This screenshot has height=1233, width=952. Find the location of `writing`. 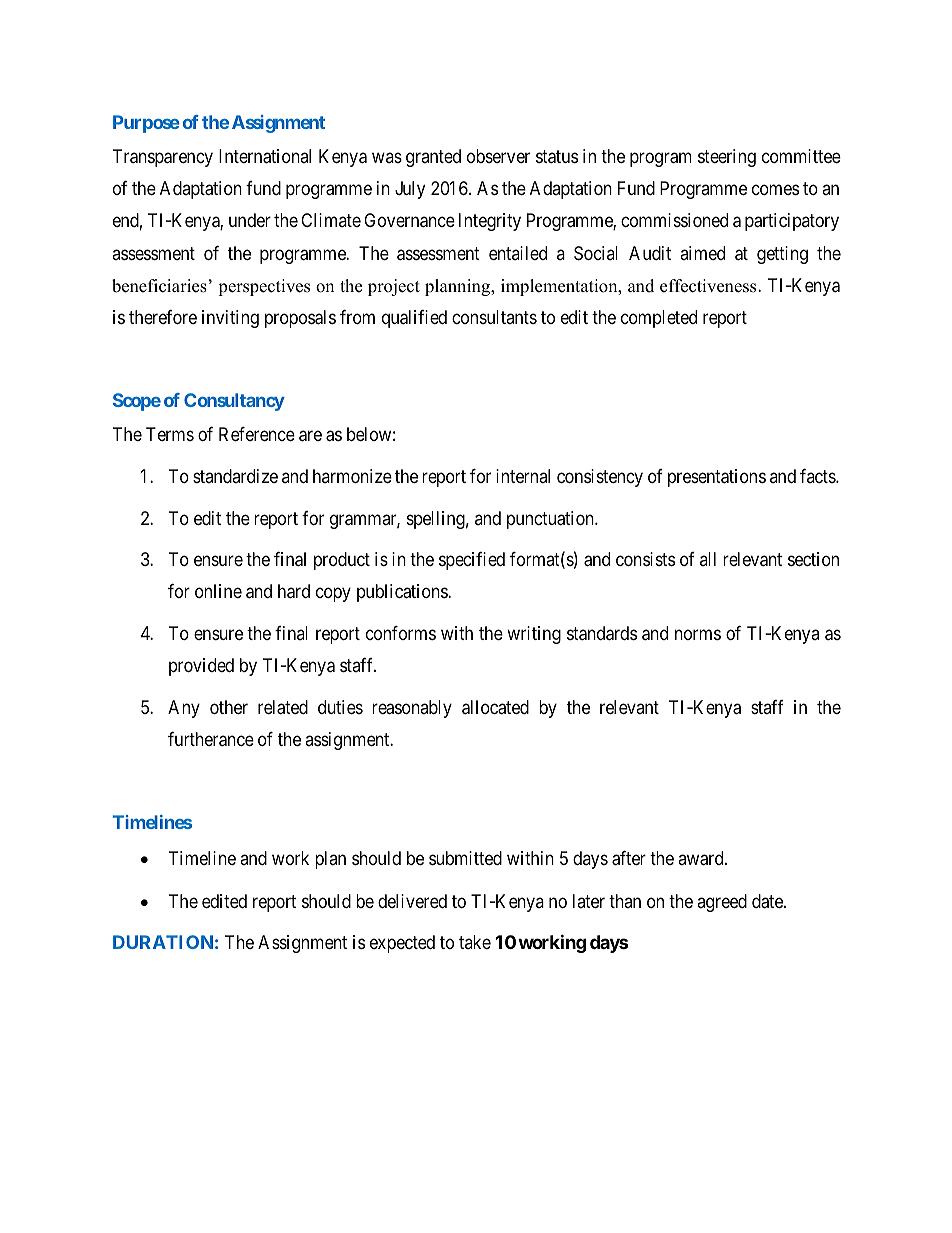

writing is located at coordinates (534, 635).
